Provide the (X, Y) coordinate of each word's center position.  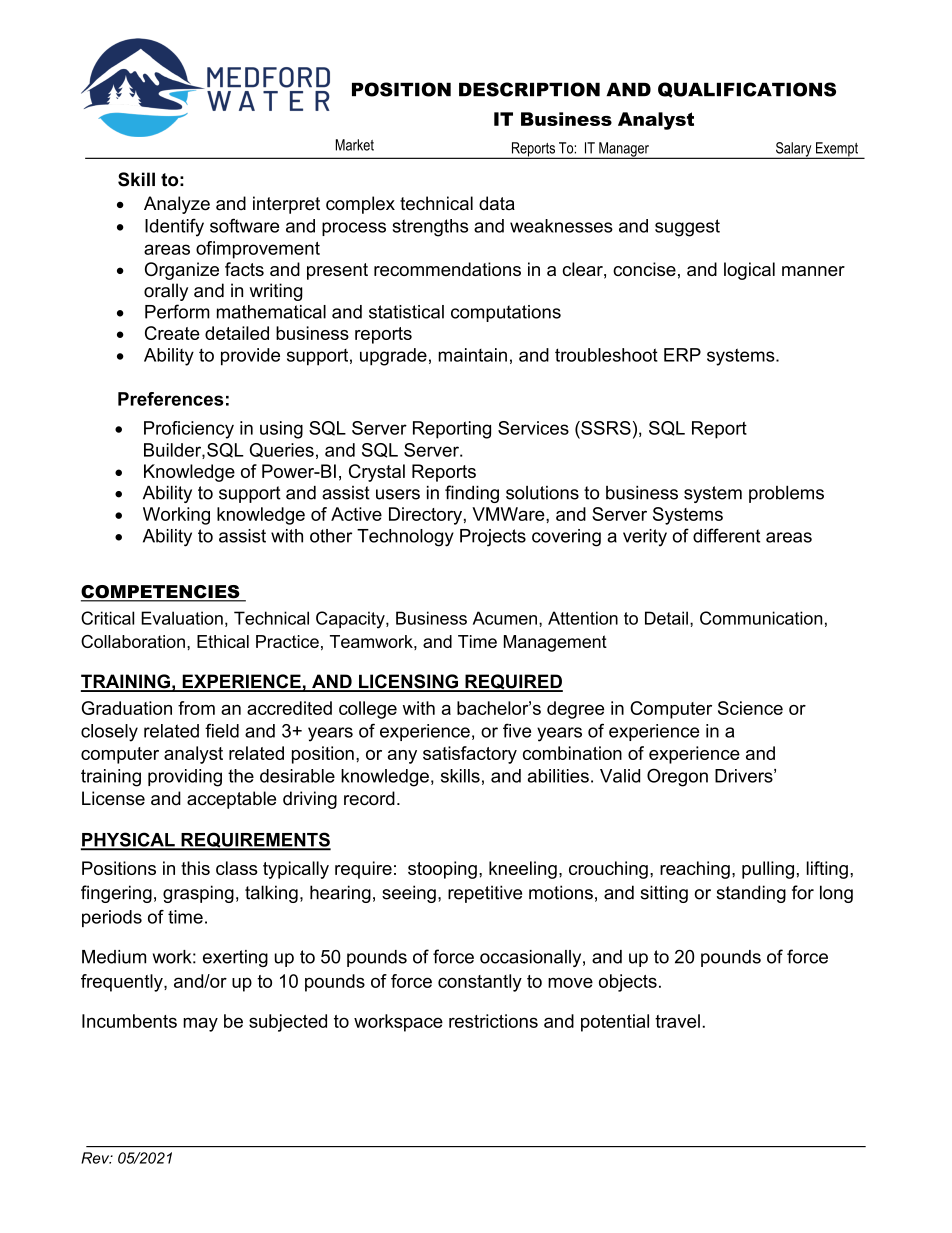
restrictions (493, 1021)
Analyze (177, 205)
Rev (96, 1158)
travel (677, 1021)
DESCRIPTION (529, 89)
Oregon (677, 777)
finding (472, 494)
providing (185, 778)
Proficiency (189, 430)
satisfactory (470, 755)
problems (786, 494)
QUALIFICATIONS (747, 90)
